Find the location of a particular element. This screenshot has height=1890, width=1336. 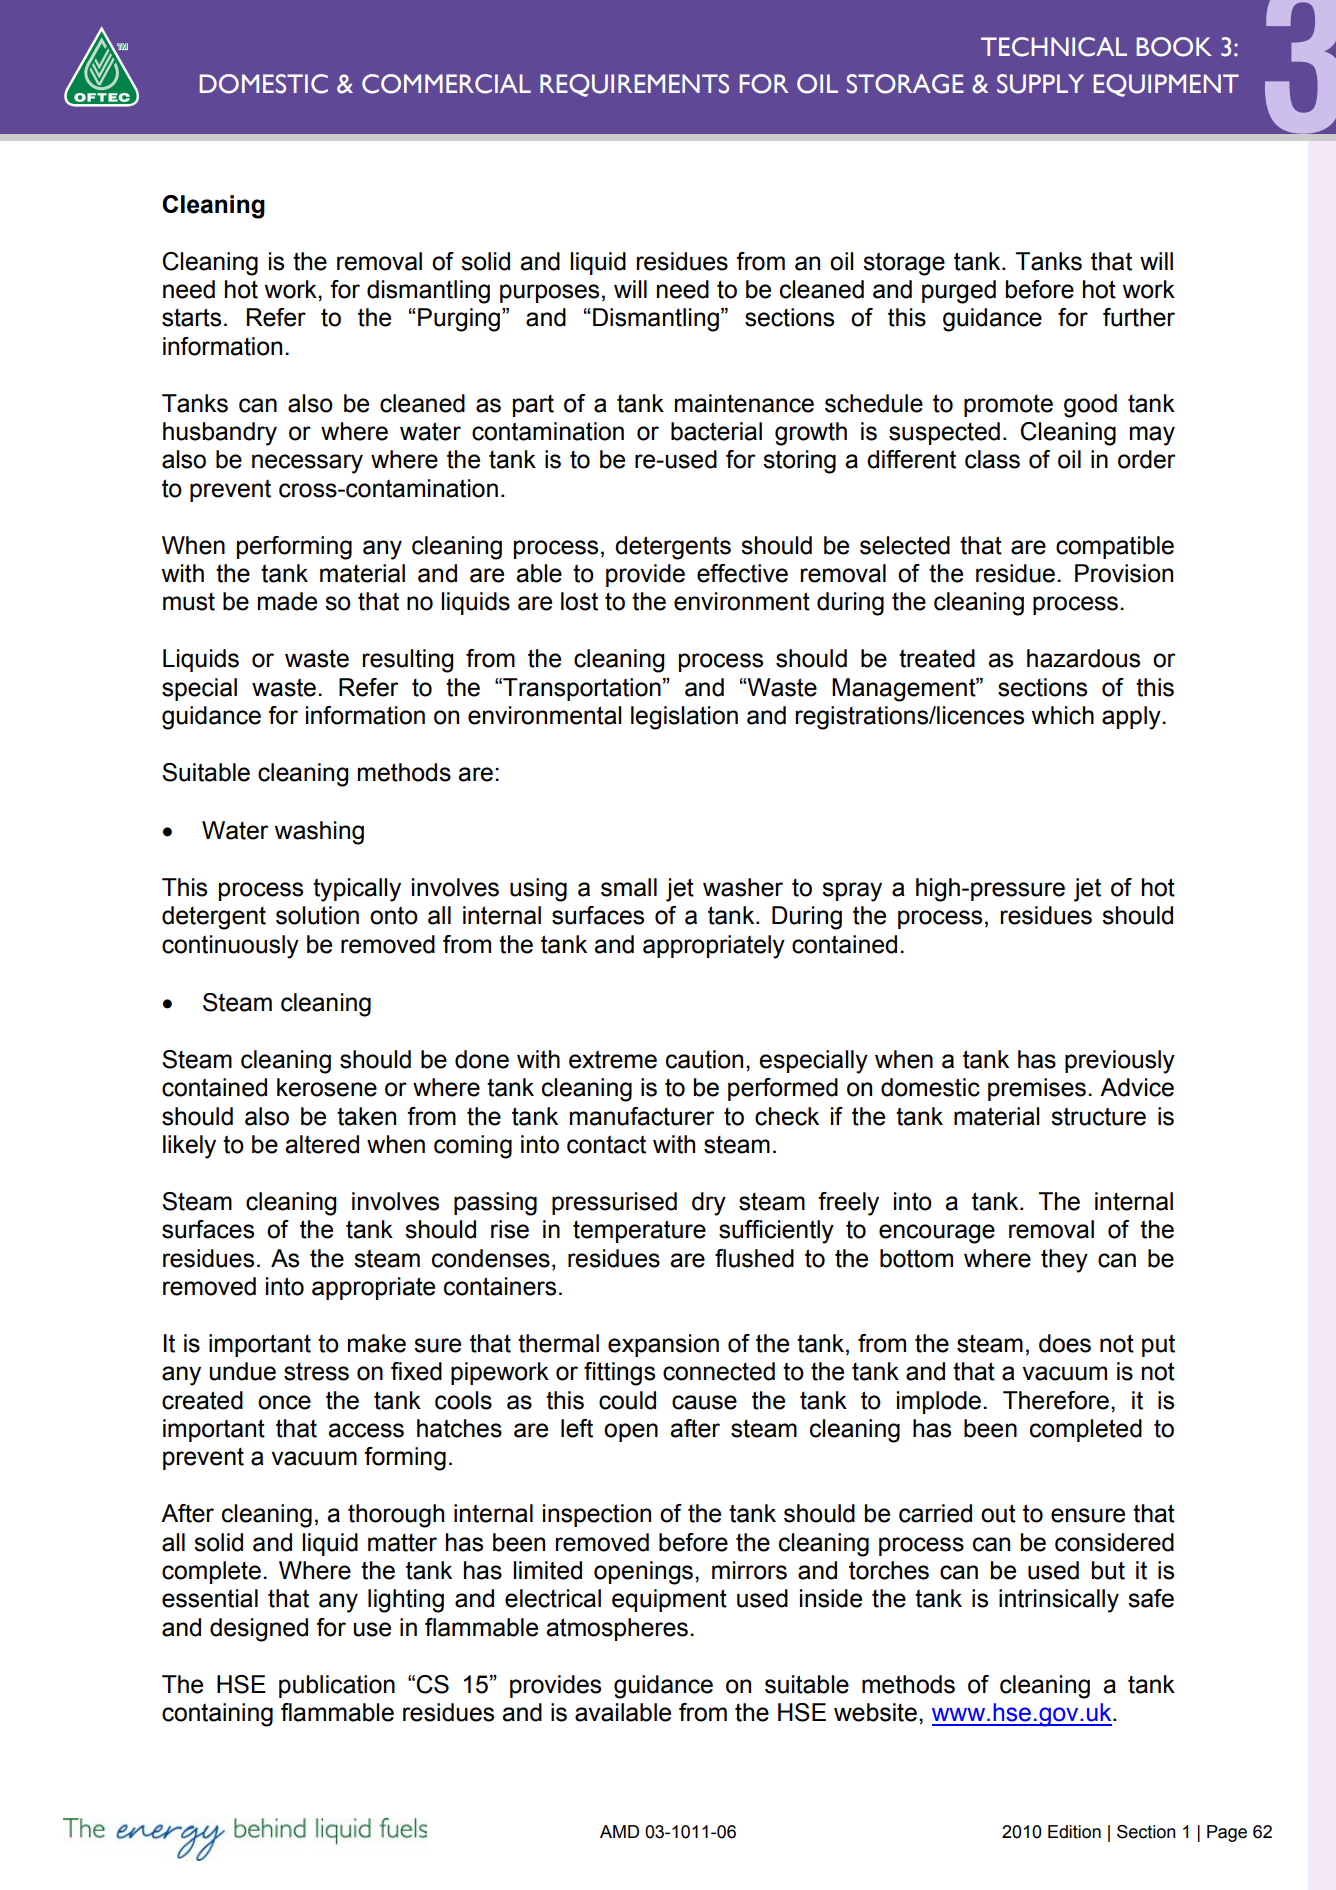

AMD is located at coordinates (619, 1831).
